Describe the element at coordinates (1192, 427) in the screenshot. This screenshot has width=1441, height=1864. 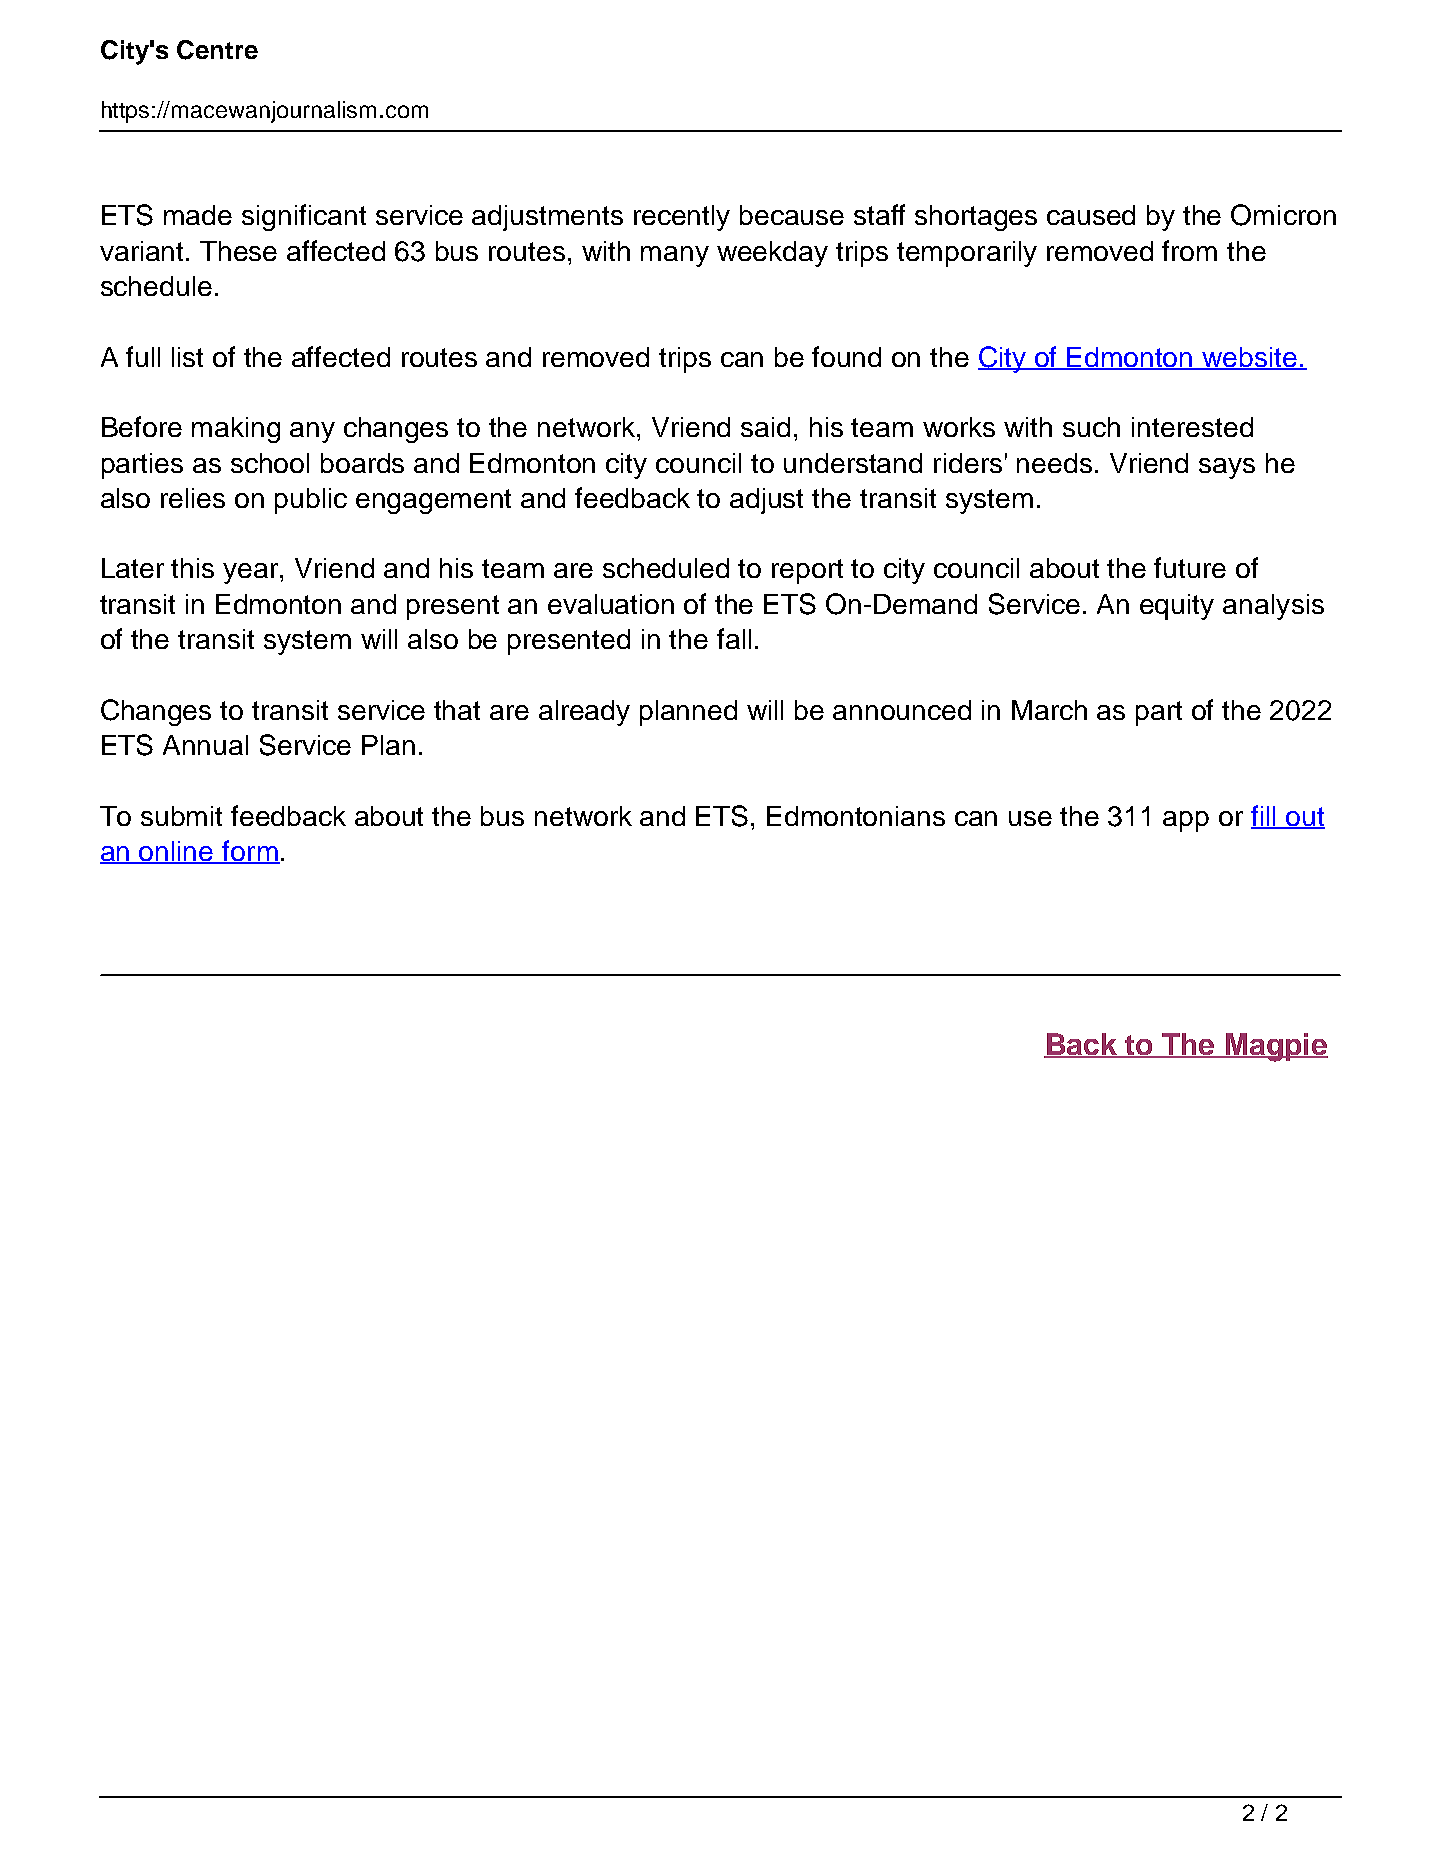
I see `interested` at that location.
